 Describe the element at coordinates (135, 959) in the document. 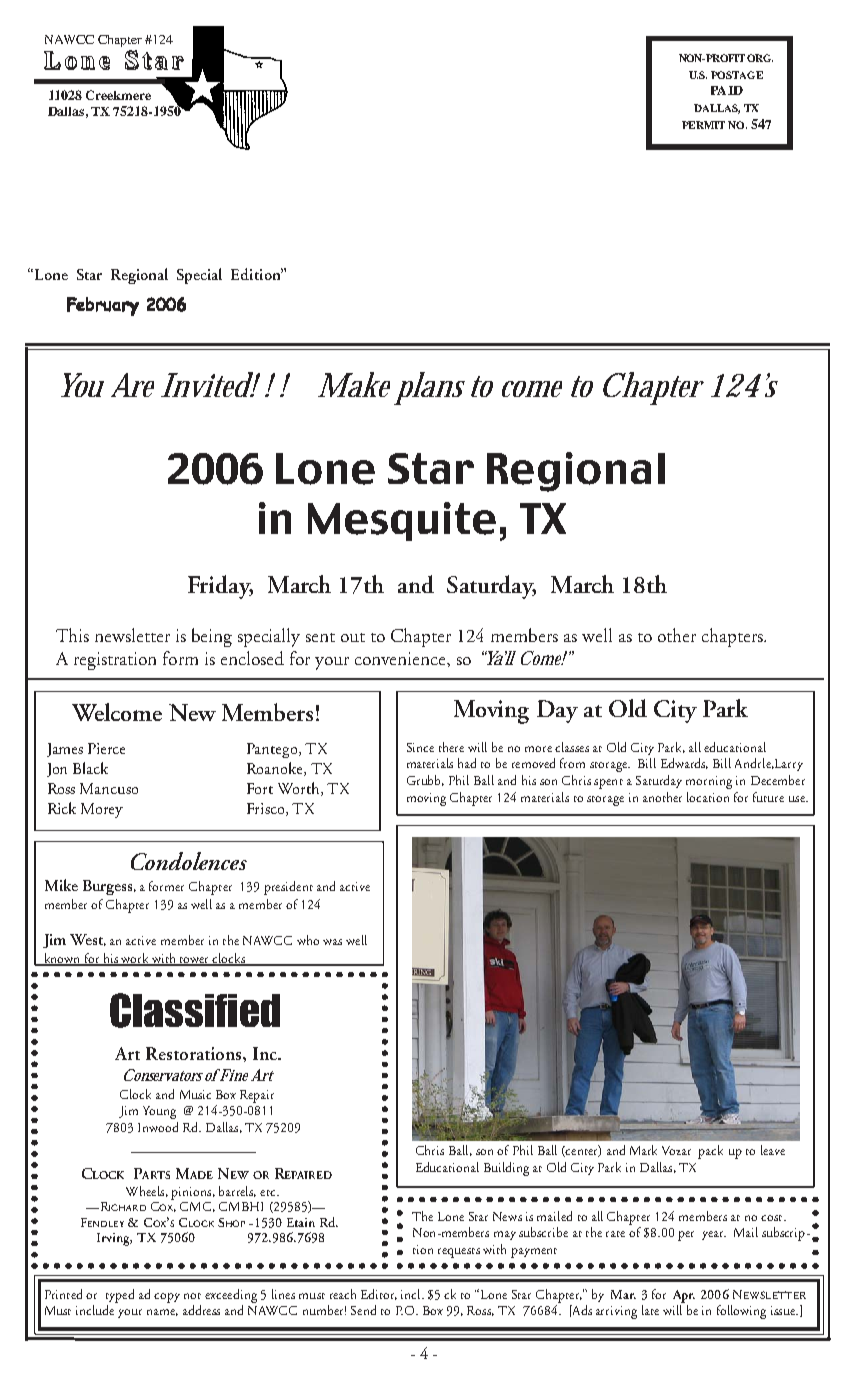

I see `work` at that location.
